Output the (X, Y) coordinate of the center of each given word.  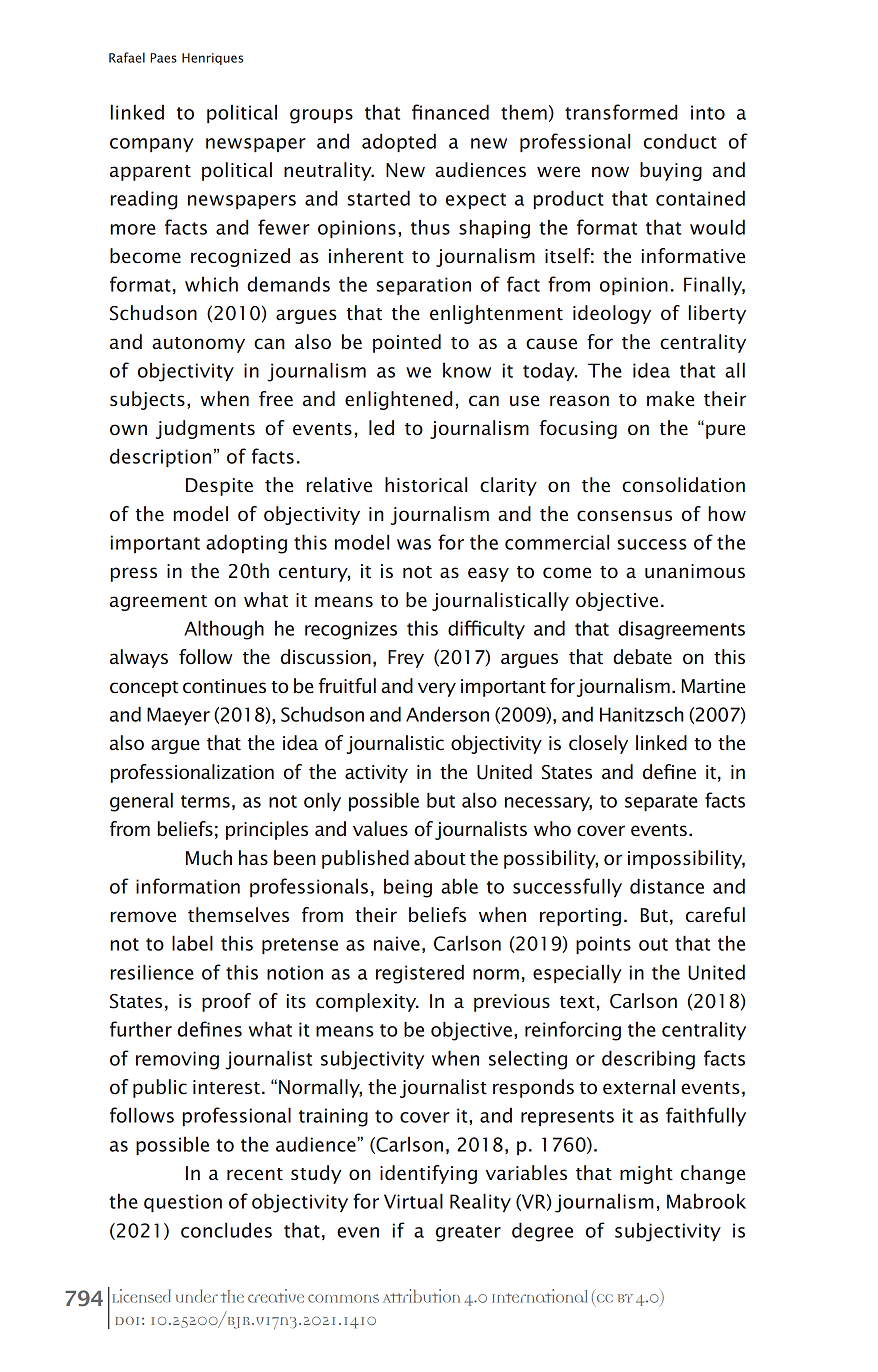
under (197, 1296)
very (437, 689)
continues (224, 686)
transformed (621, 112)
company (152, 145)
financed (450, 112)
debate (642, 657)
